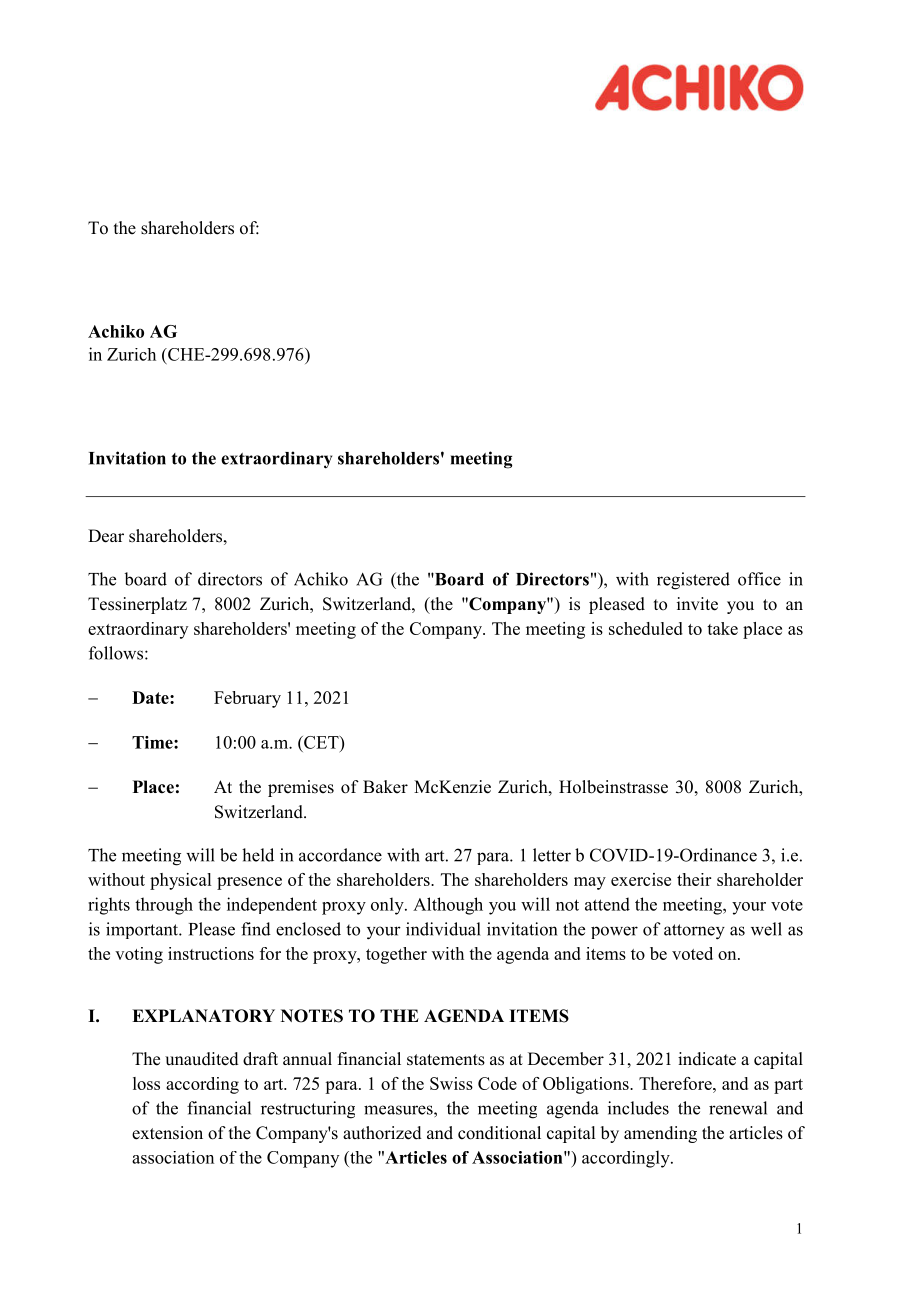 Image resolution: width=924 pixels, height=1308 pixels. I want to click on registered, so click(693, 581).
